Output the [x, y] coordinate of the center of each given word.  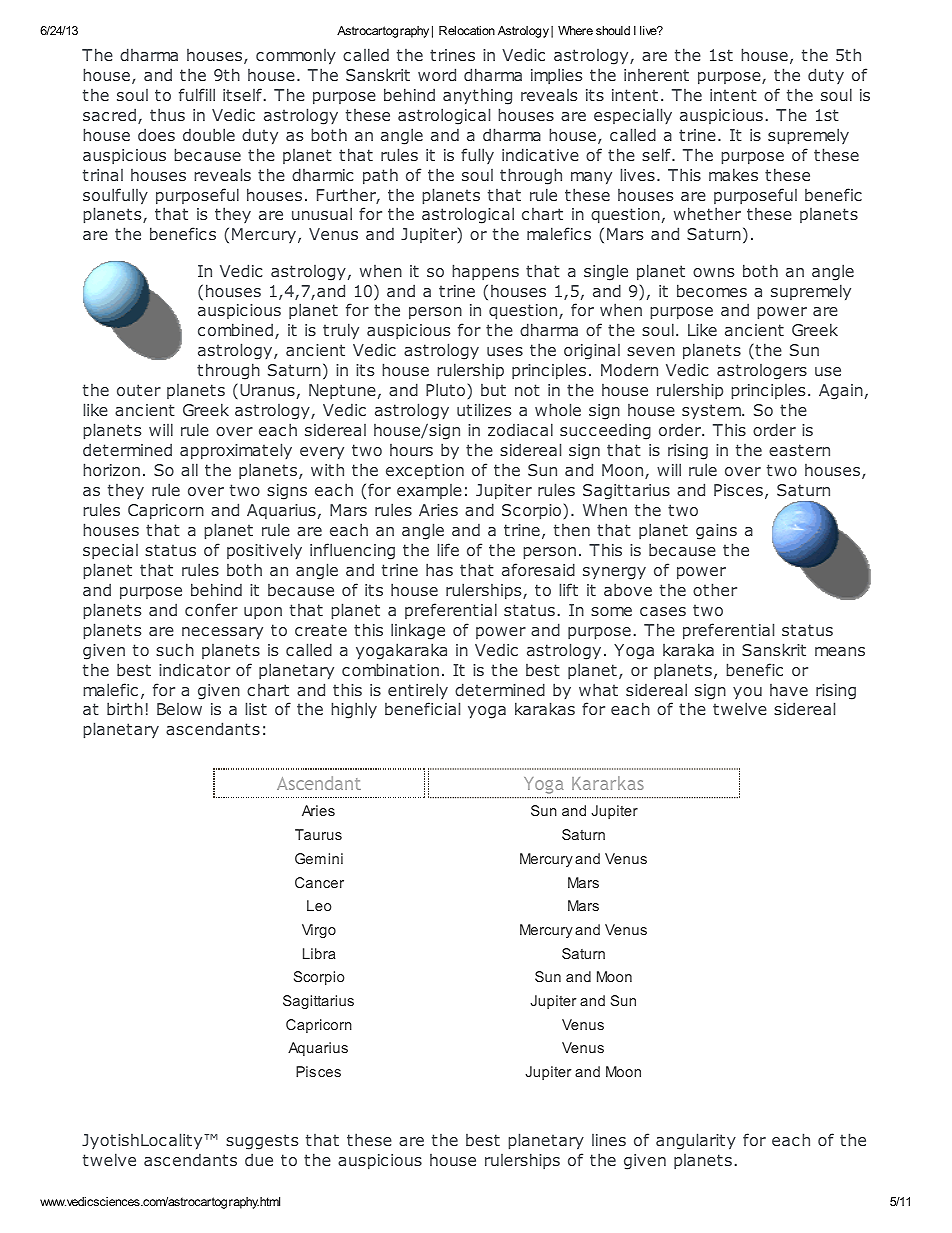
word [437, 74]
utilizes [484, 409]
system [712, 412]
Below [179, 709]
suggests [262, 1142]
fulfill [197, 94]
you [747, 693]
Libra [319, 953]
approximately [236, 451]
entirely [418, 691]
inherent [656, 75]
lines [609, 1140]
